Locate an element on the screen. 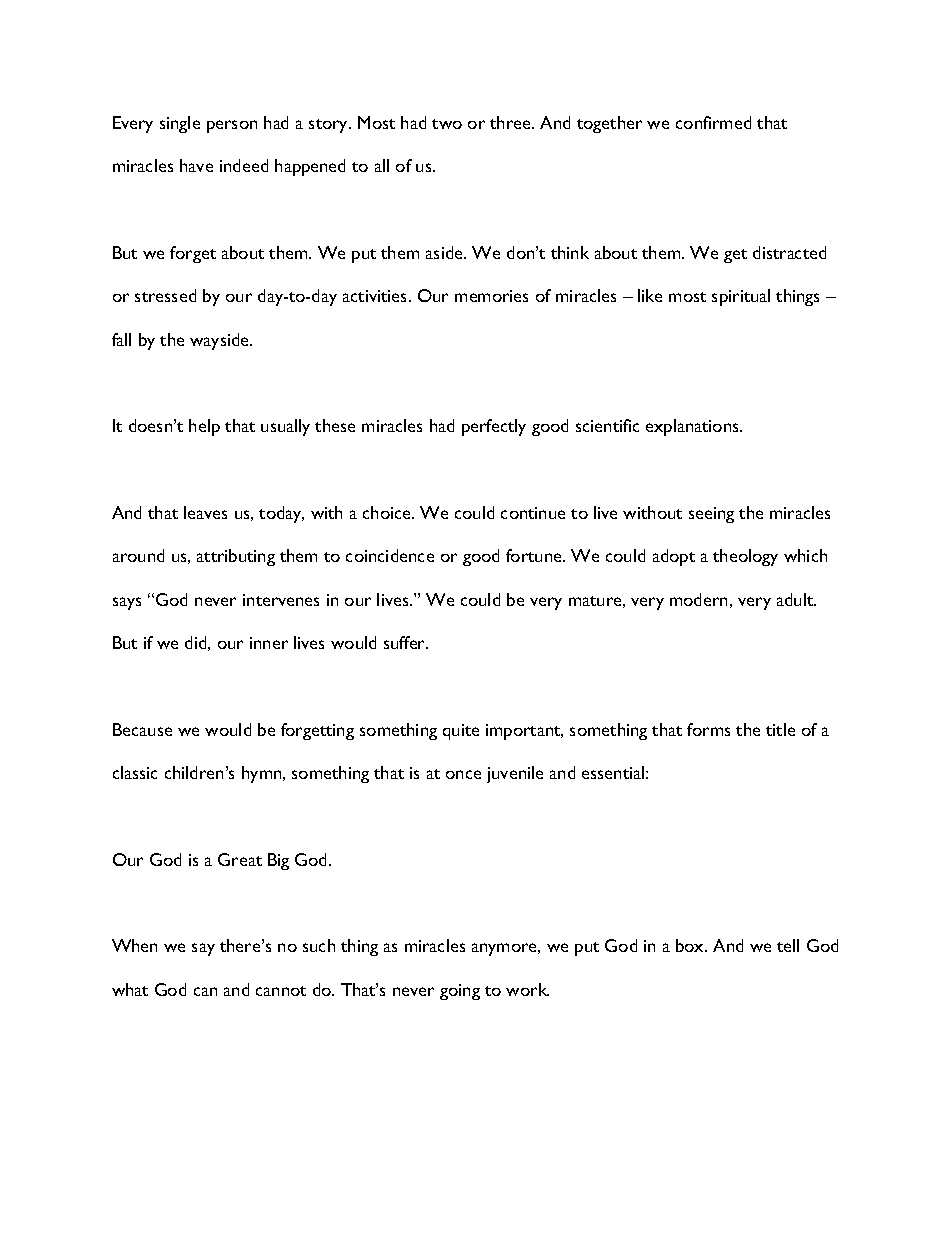 This screenshot has width=952, height=1233. confirmed is located at coordinates (713, 122).
